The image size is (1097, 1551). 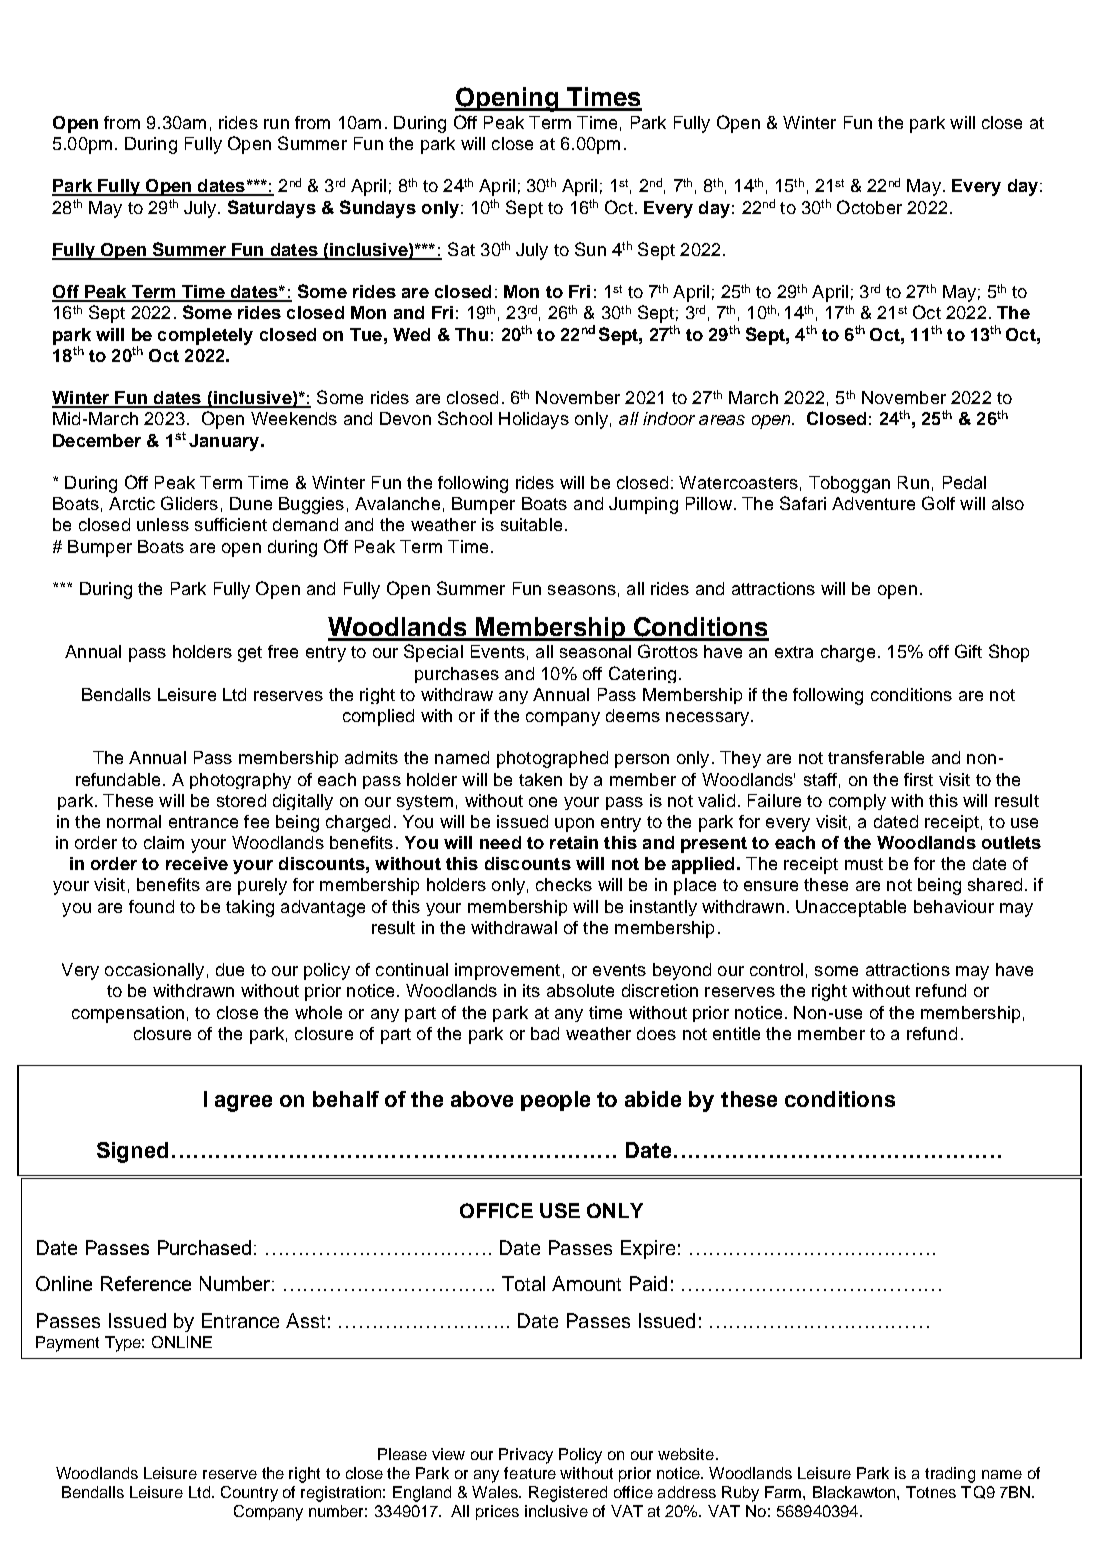 What do you see at coordinates (595, 651) in the page?
I see `seasonal` at bounding box center [595, 651].
